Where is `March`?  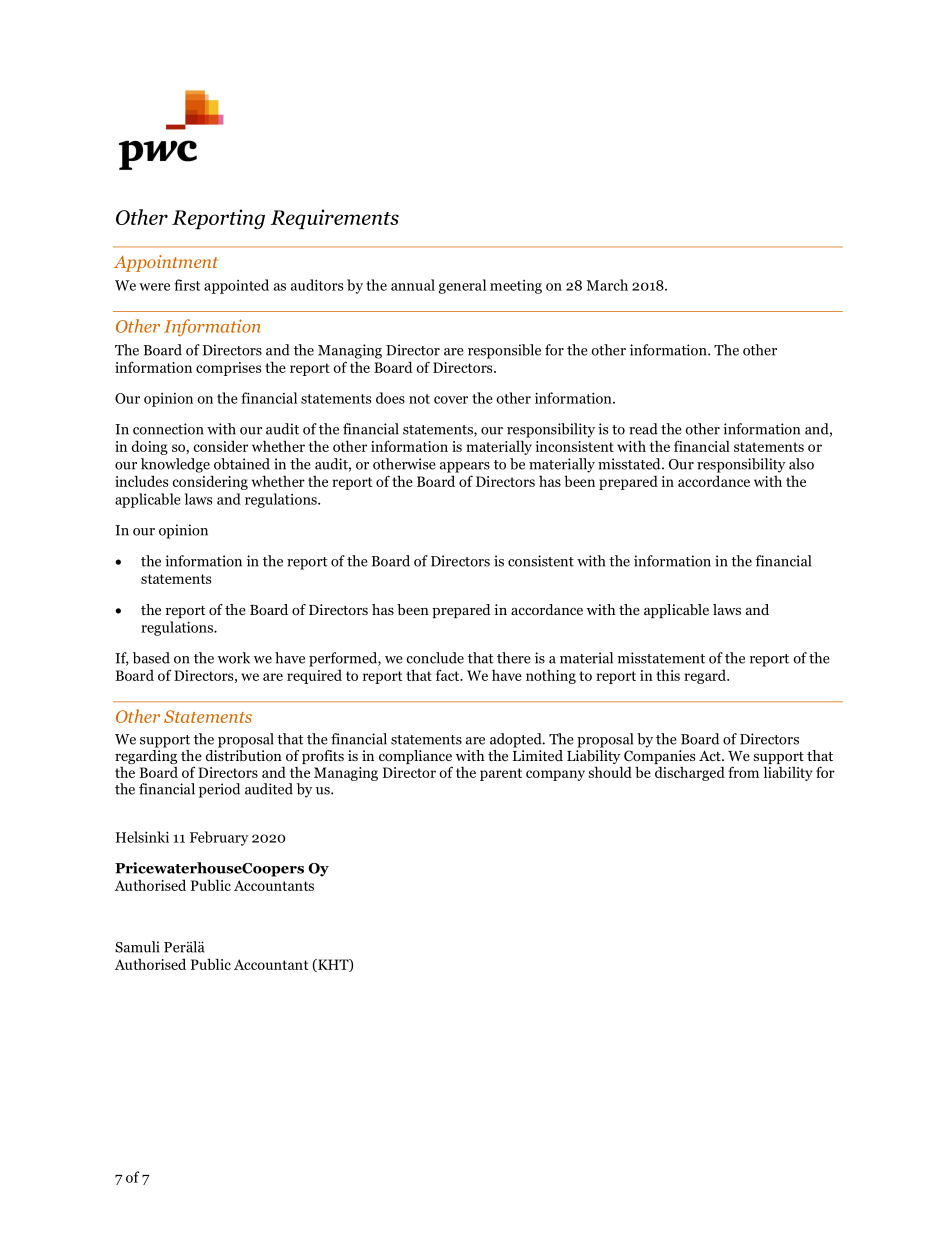
March is located at coordinates (607, 285).
